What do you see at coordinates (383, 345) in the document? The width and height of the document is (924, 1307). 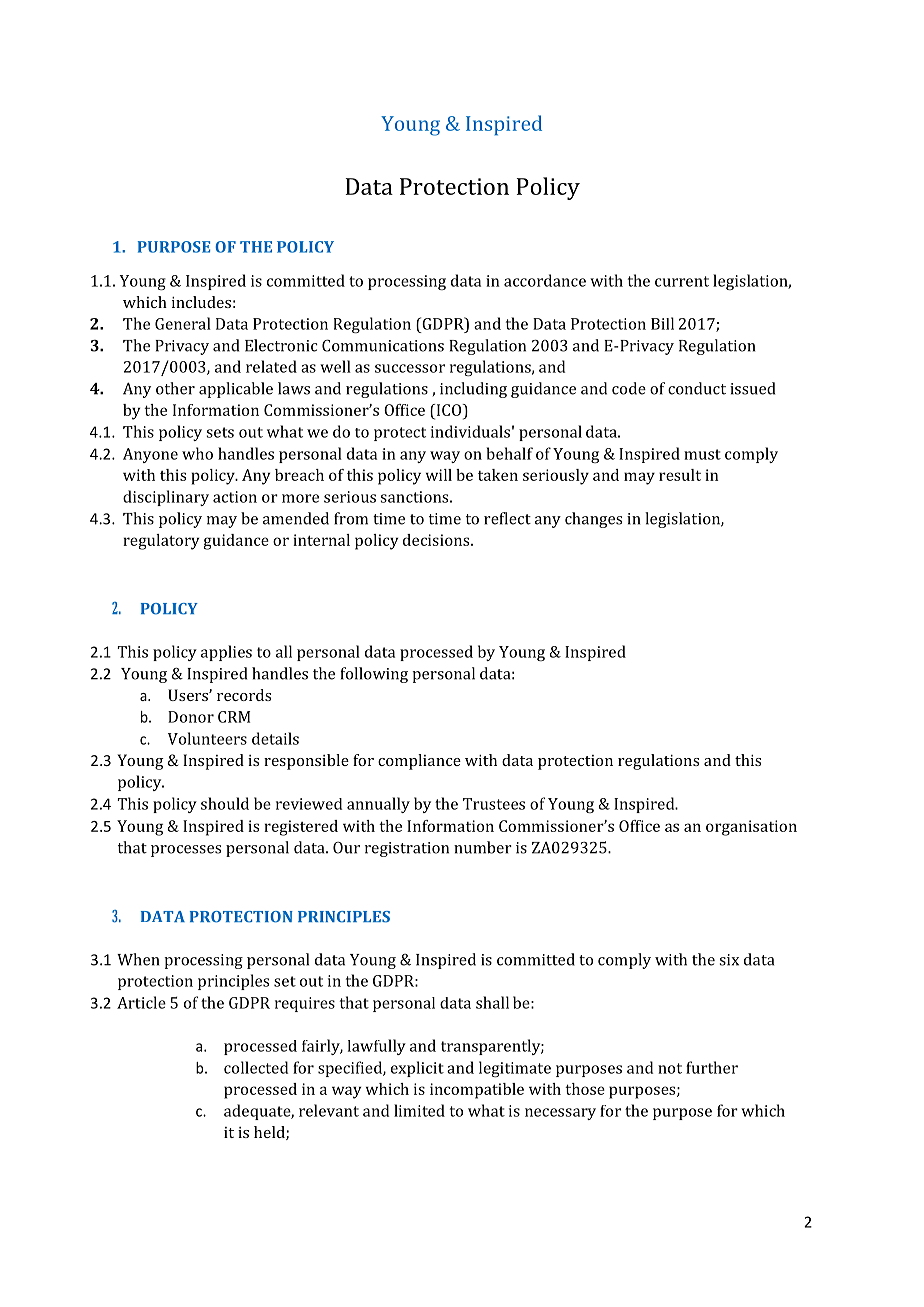 I see `Communications` at bounding box center [383, 345].
